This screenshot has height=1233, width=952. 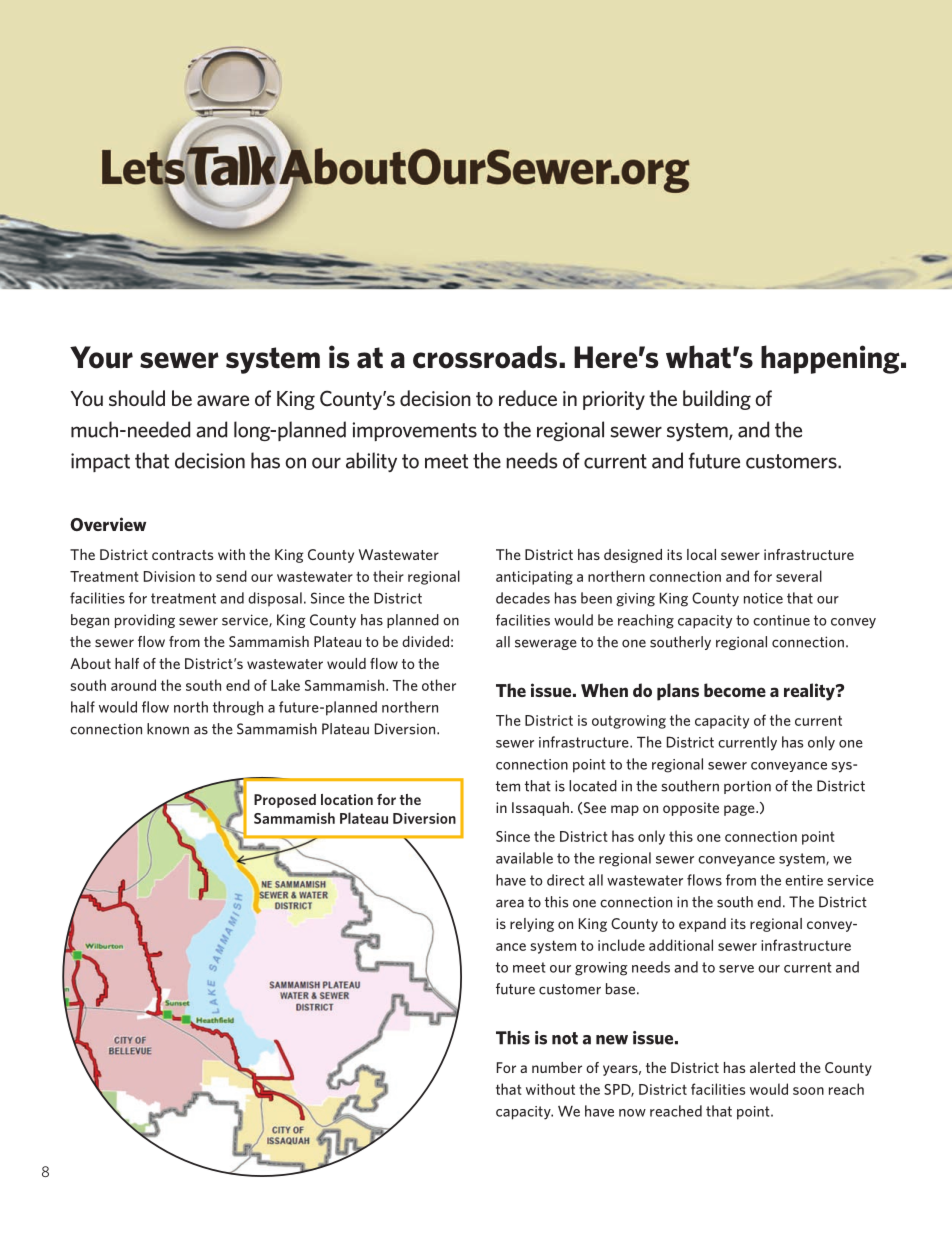 What do you see at coordinates (485, 357) in the screenshot?
I see `crossroads` at bounding box center [485, 357].
